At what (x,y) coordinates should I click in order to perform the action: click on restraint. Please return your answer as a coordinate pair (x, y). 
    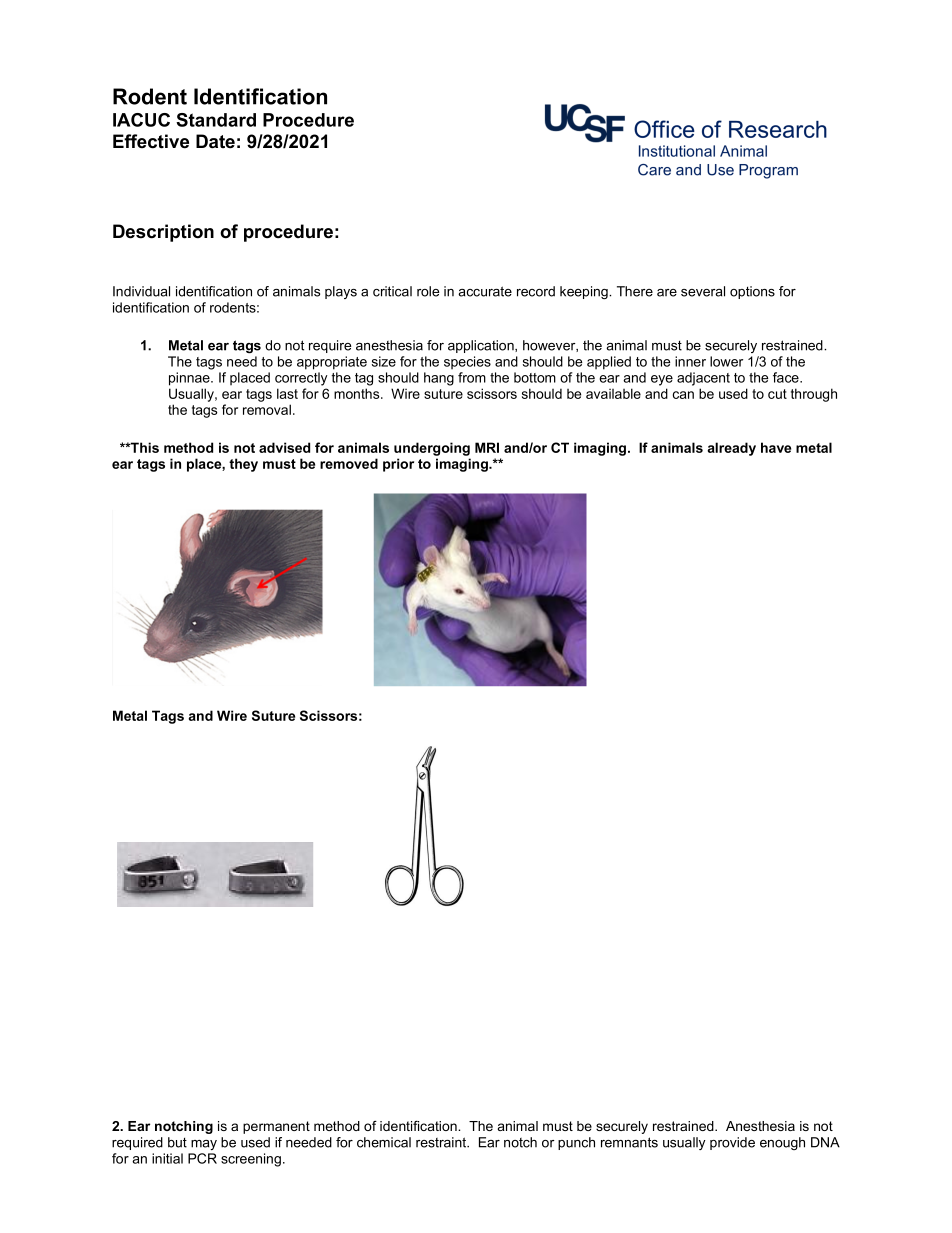
    Looking at the image, I should click on (442, 1142).
